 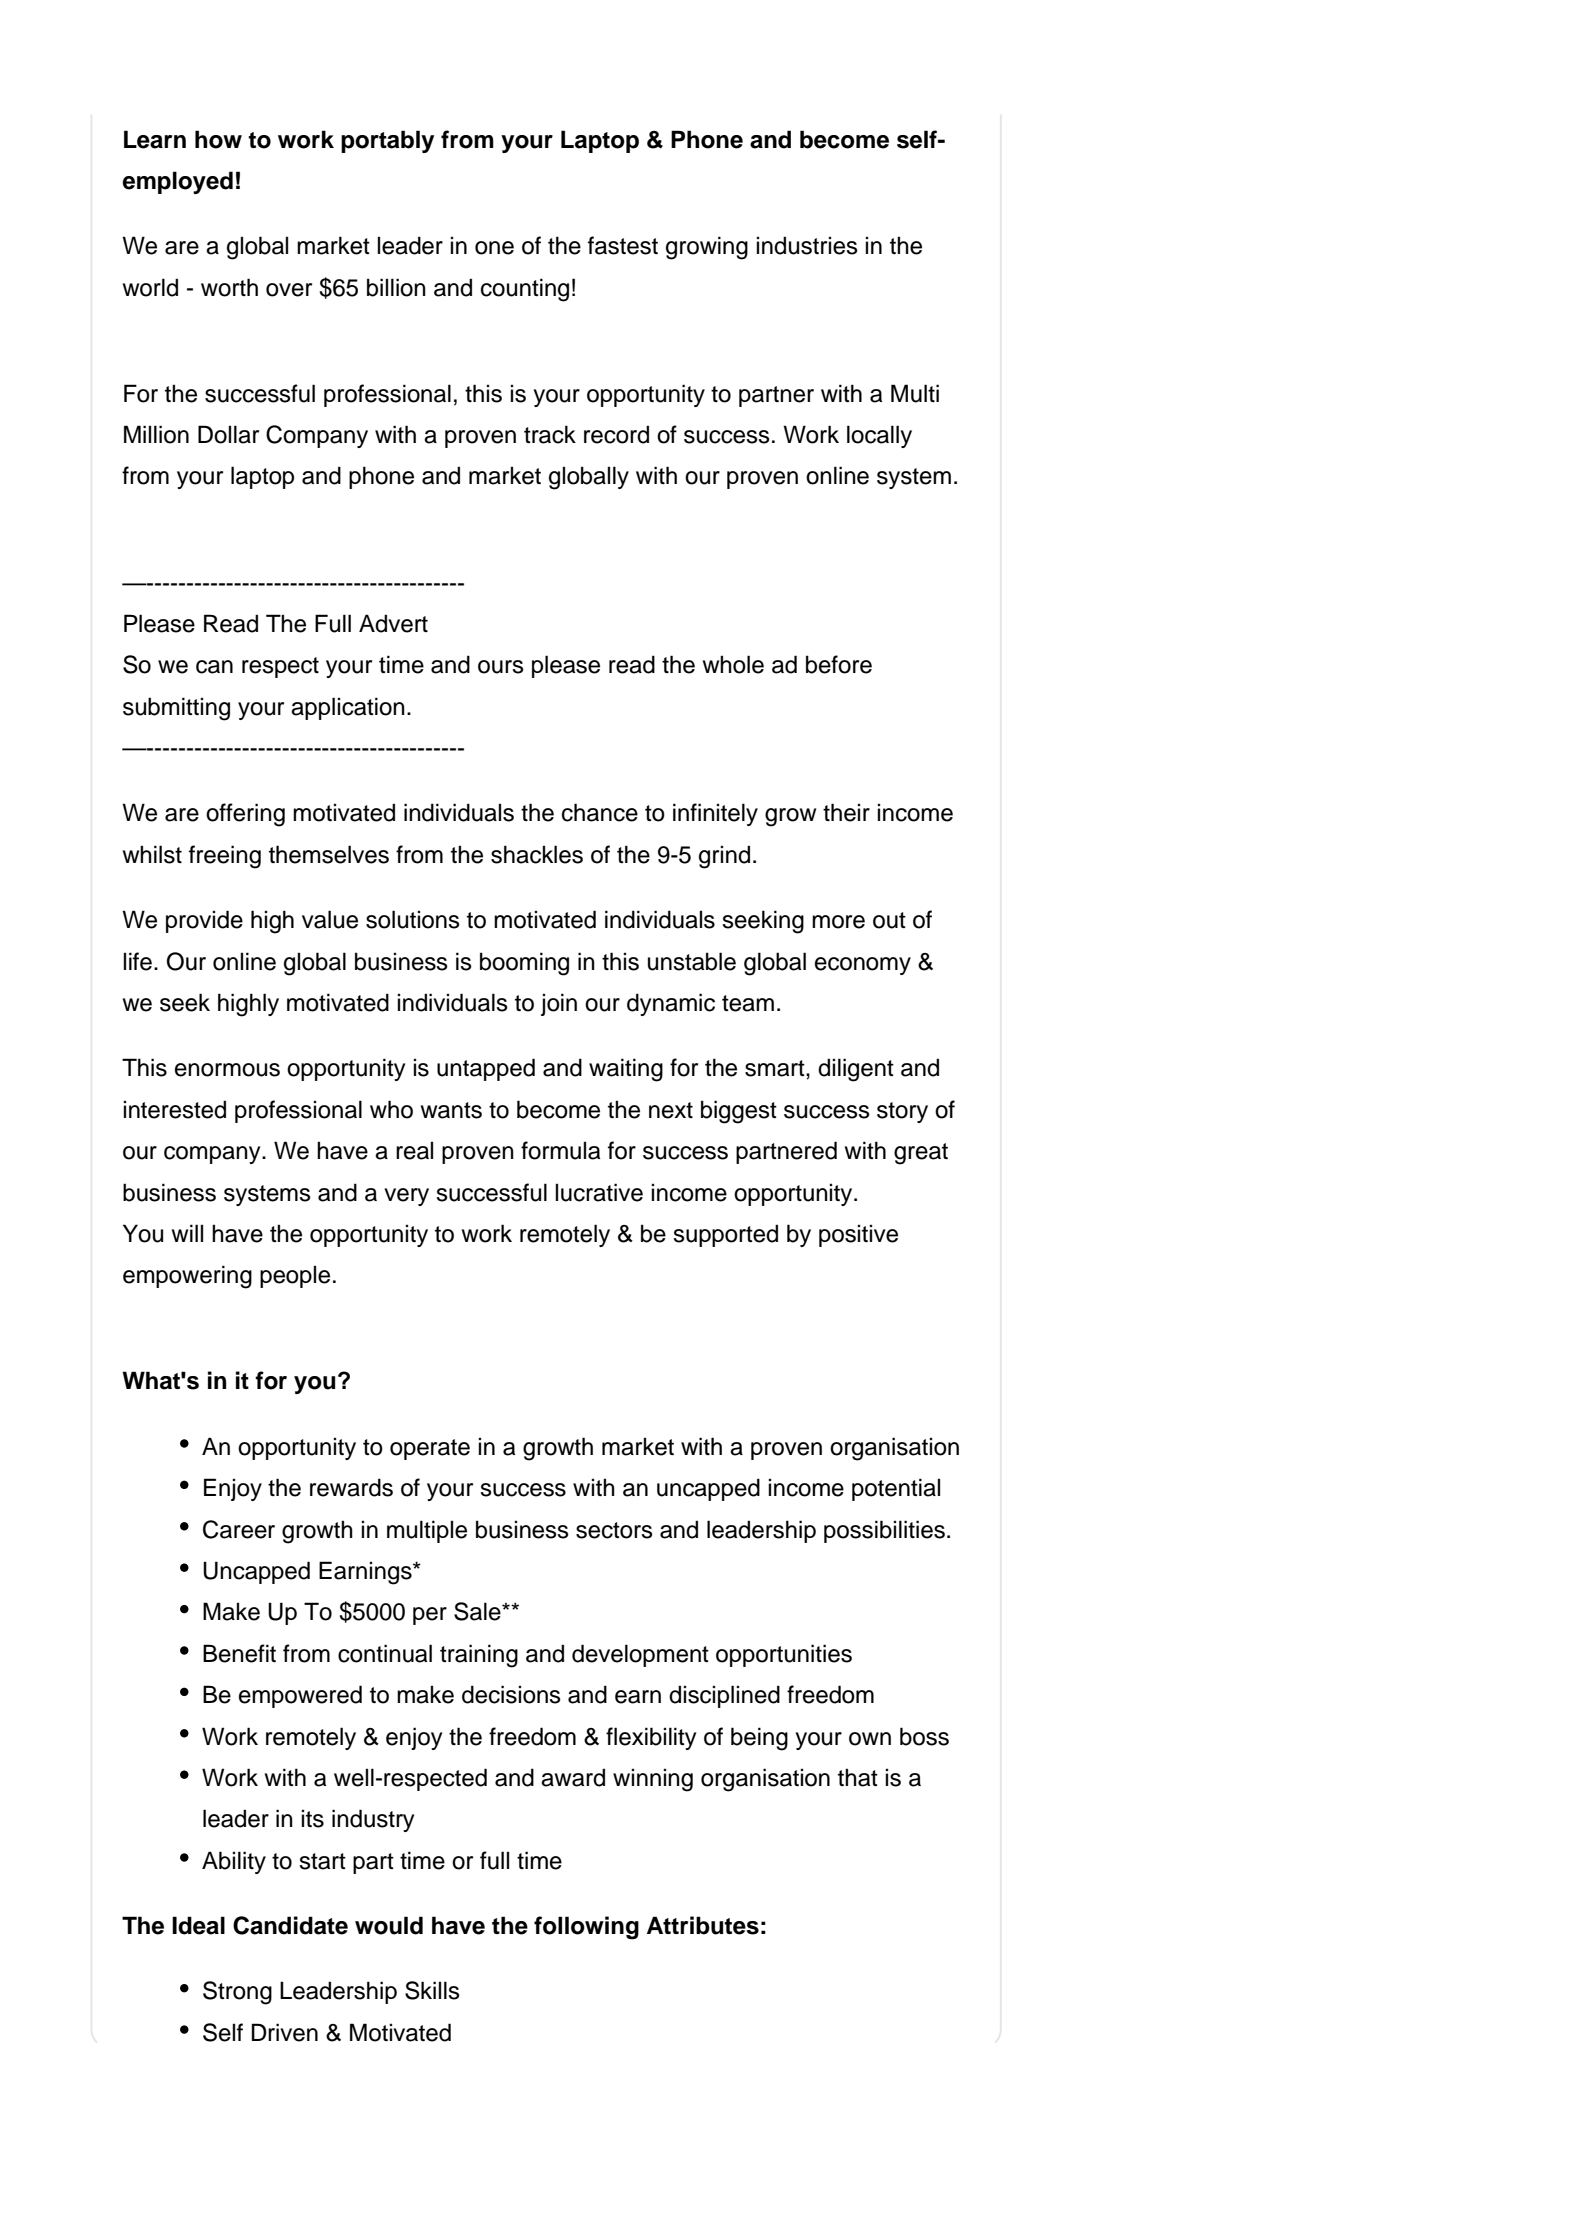 What do you see at coordinates (703, 1925) in the screenshot?
I see `Attributes` at bounding box center [703, 1925].
